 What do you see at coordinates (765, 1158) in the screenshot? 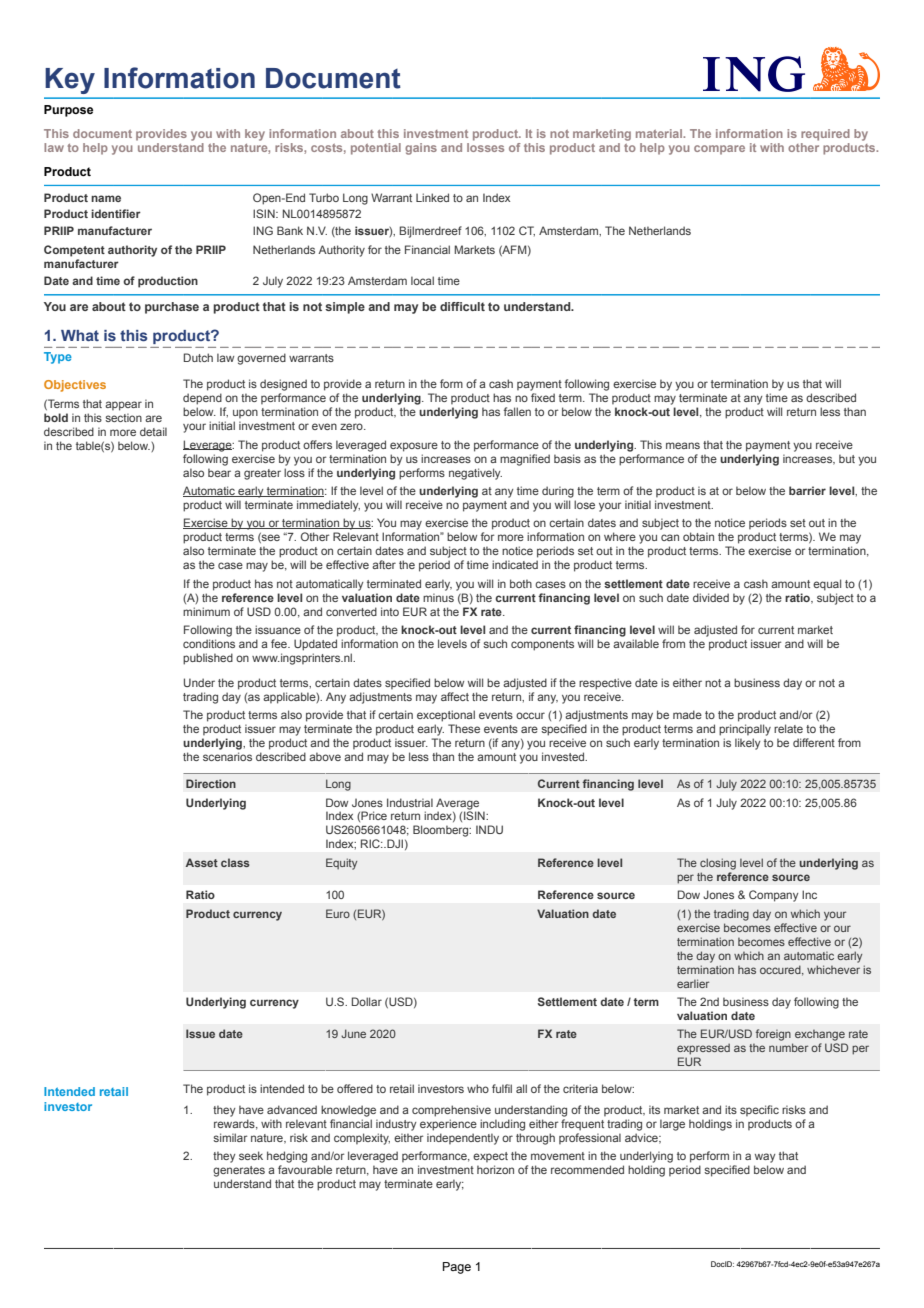
I see `way` at bounding box center [765, 1158].
